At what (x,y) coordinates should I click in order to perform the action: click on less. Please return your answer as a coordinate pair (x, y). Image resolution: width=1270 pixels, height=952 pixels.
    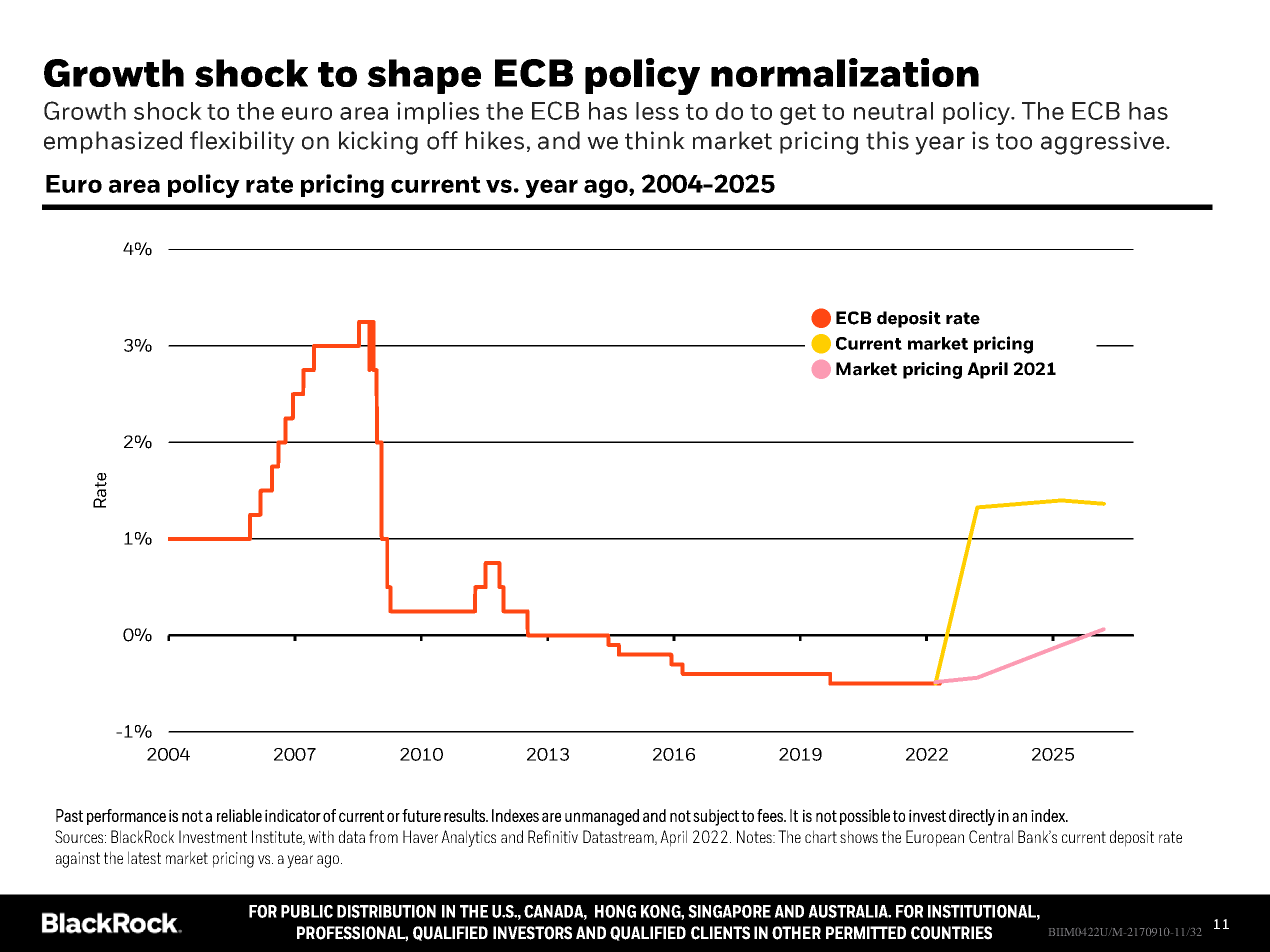
    Looking at the image, I should click on (657, 111).
